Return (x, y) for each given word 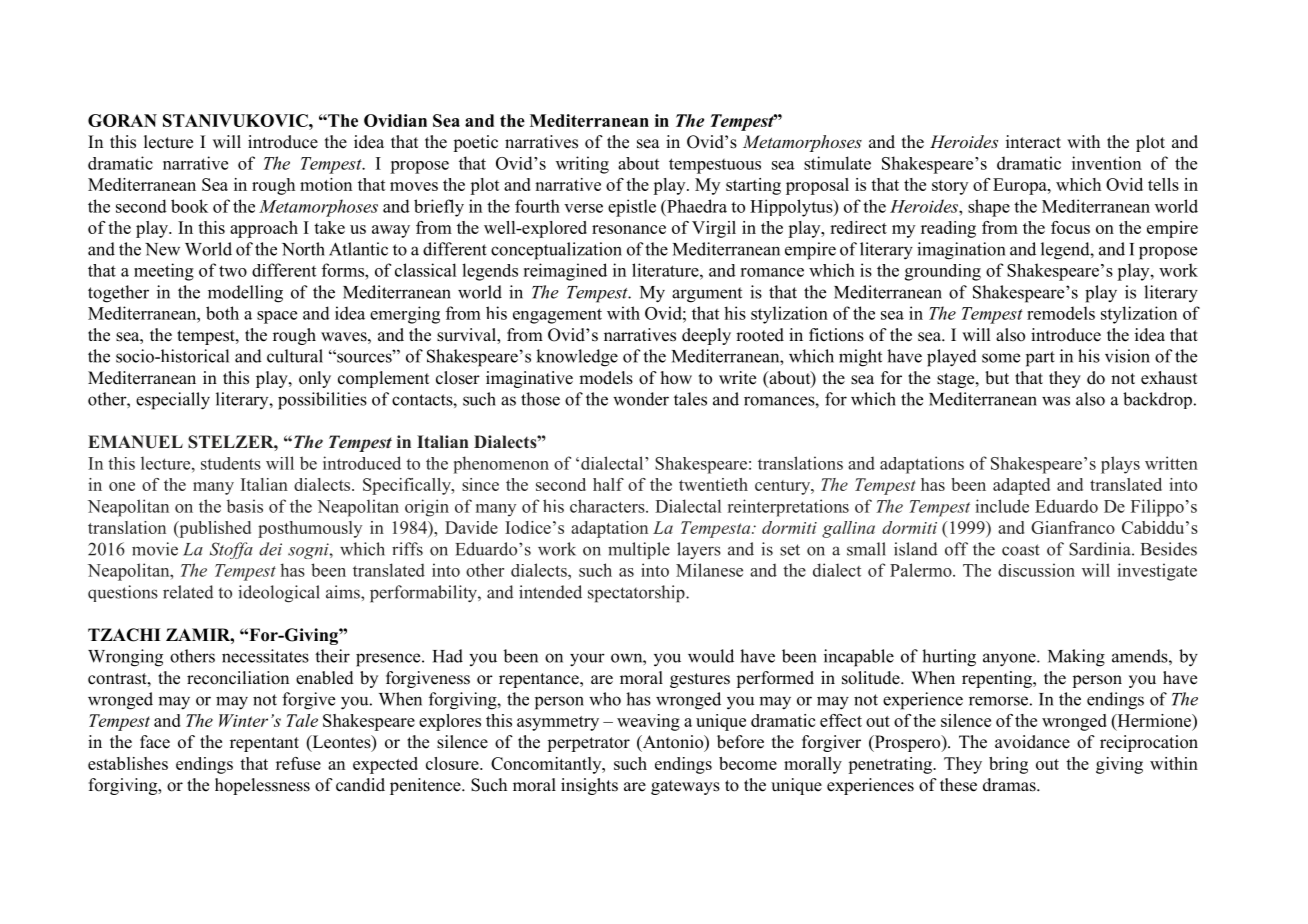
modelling (245, 294)
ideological (279, 594)
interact (1033, 142)
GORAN (122, 120)
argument (707, 295)
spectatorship (637, 594)
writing (582, 165)
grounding (943, 272)
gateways (685, 787)
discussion (1036, 570)
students (231, 463)
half (608, 484)
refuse (298, 763)
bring (1008, 765)
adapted (1021, 486)
